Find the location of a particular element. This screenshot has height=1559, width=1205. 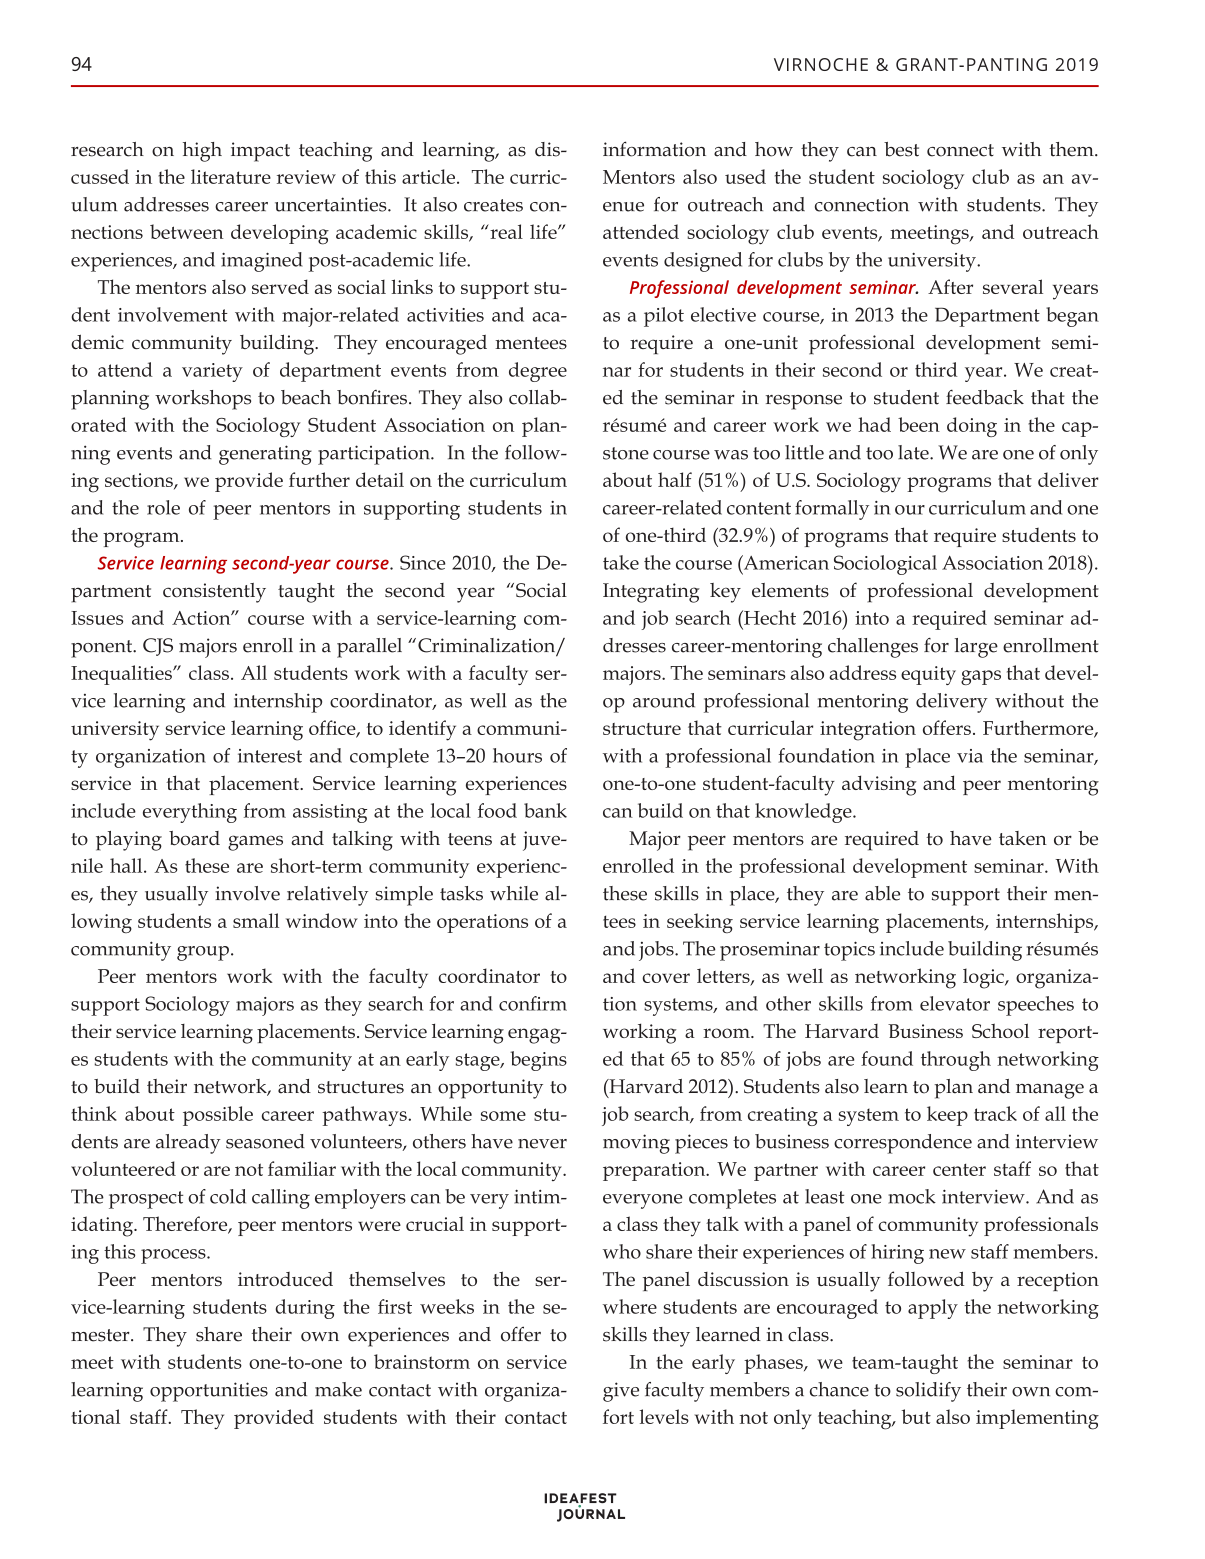

role is located at coordinates (163, 507).
